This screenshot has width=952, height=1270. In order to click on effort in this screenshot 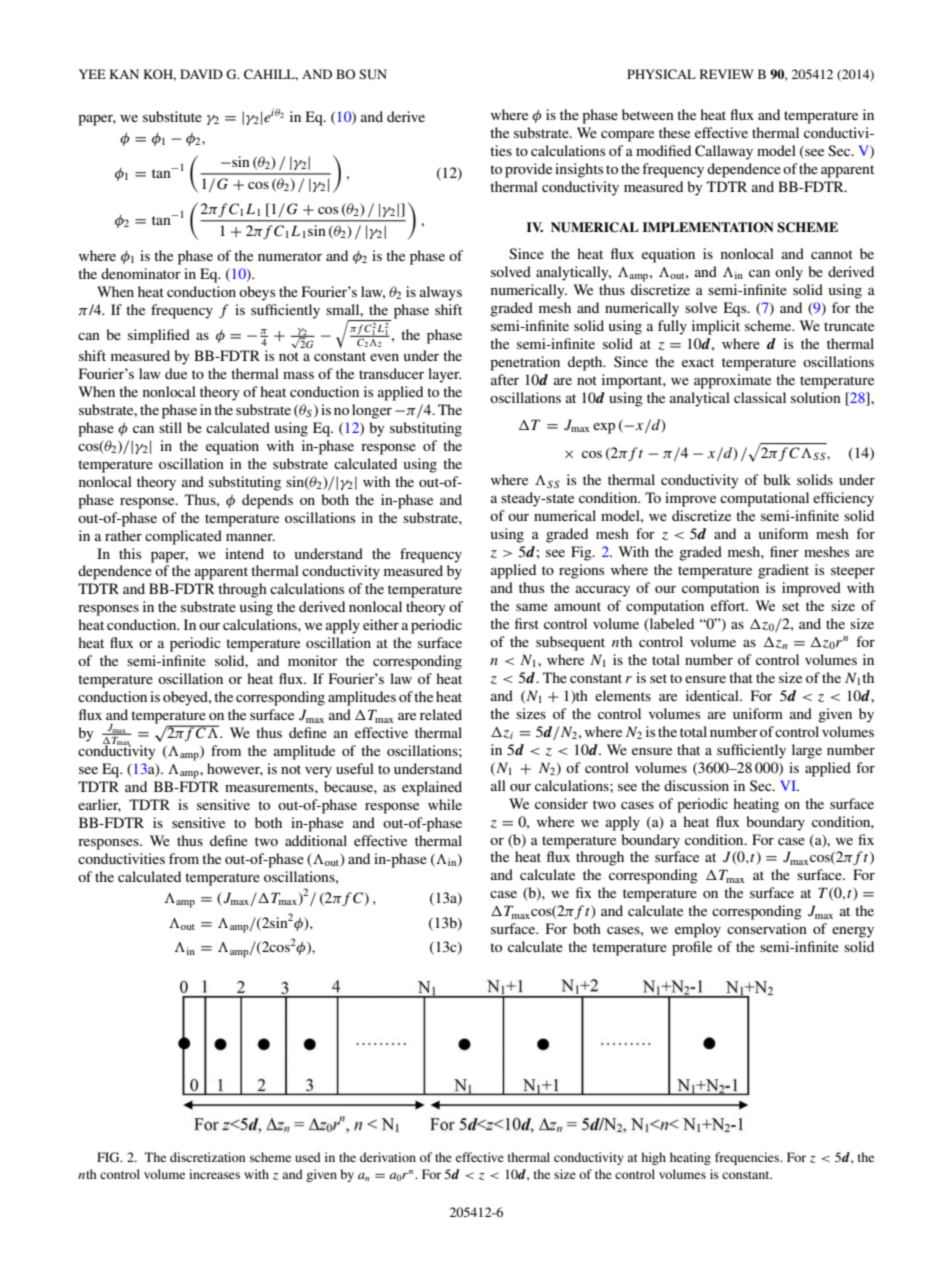, I will do `click(729, 605)`.
